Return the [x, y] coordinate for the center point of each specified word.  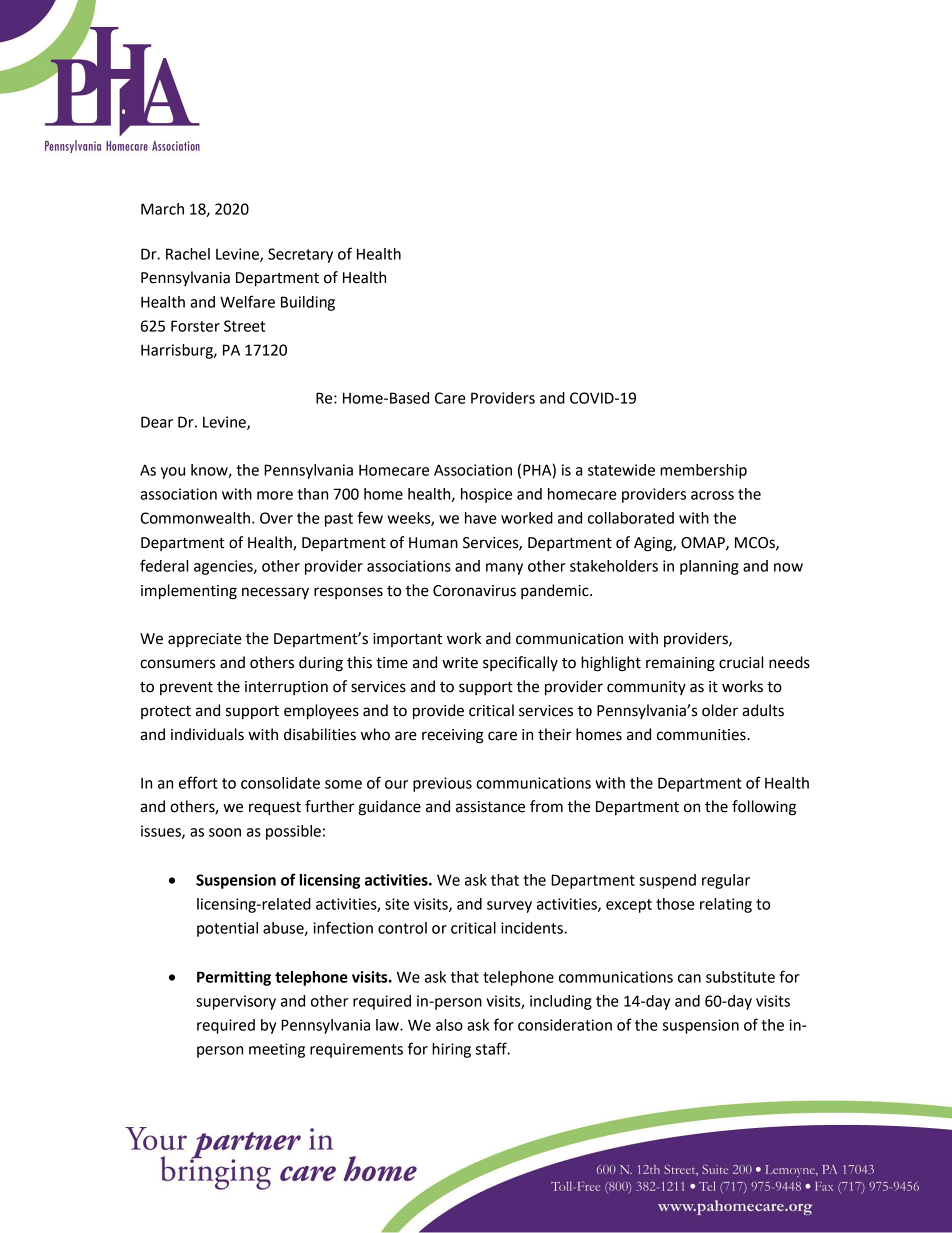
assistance [490, 807]
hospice [486, 495]
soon [225, 832]
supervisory [236, 1002]
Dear [157, 422]
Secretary [300, 255]
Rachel [188, 254]
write [460, 663]
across [712, 495]
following [764, 808]
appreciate [205, 640]
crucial [741, 662]
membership [703, 471]
